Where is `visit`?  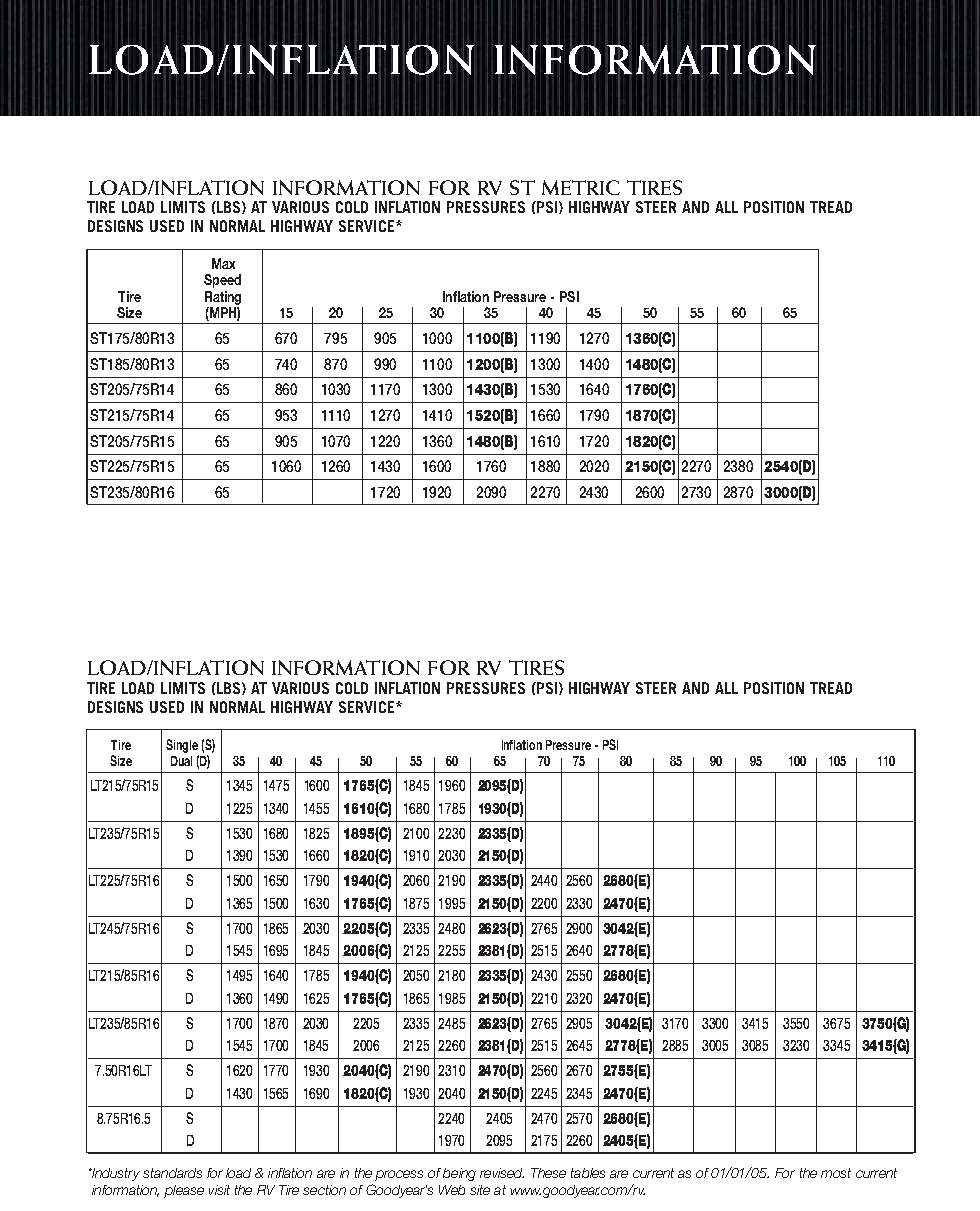
visit is located at coordinates (219, 1190).
